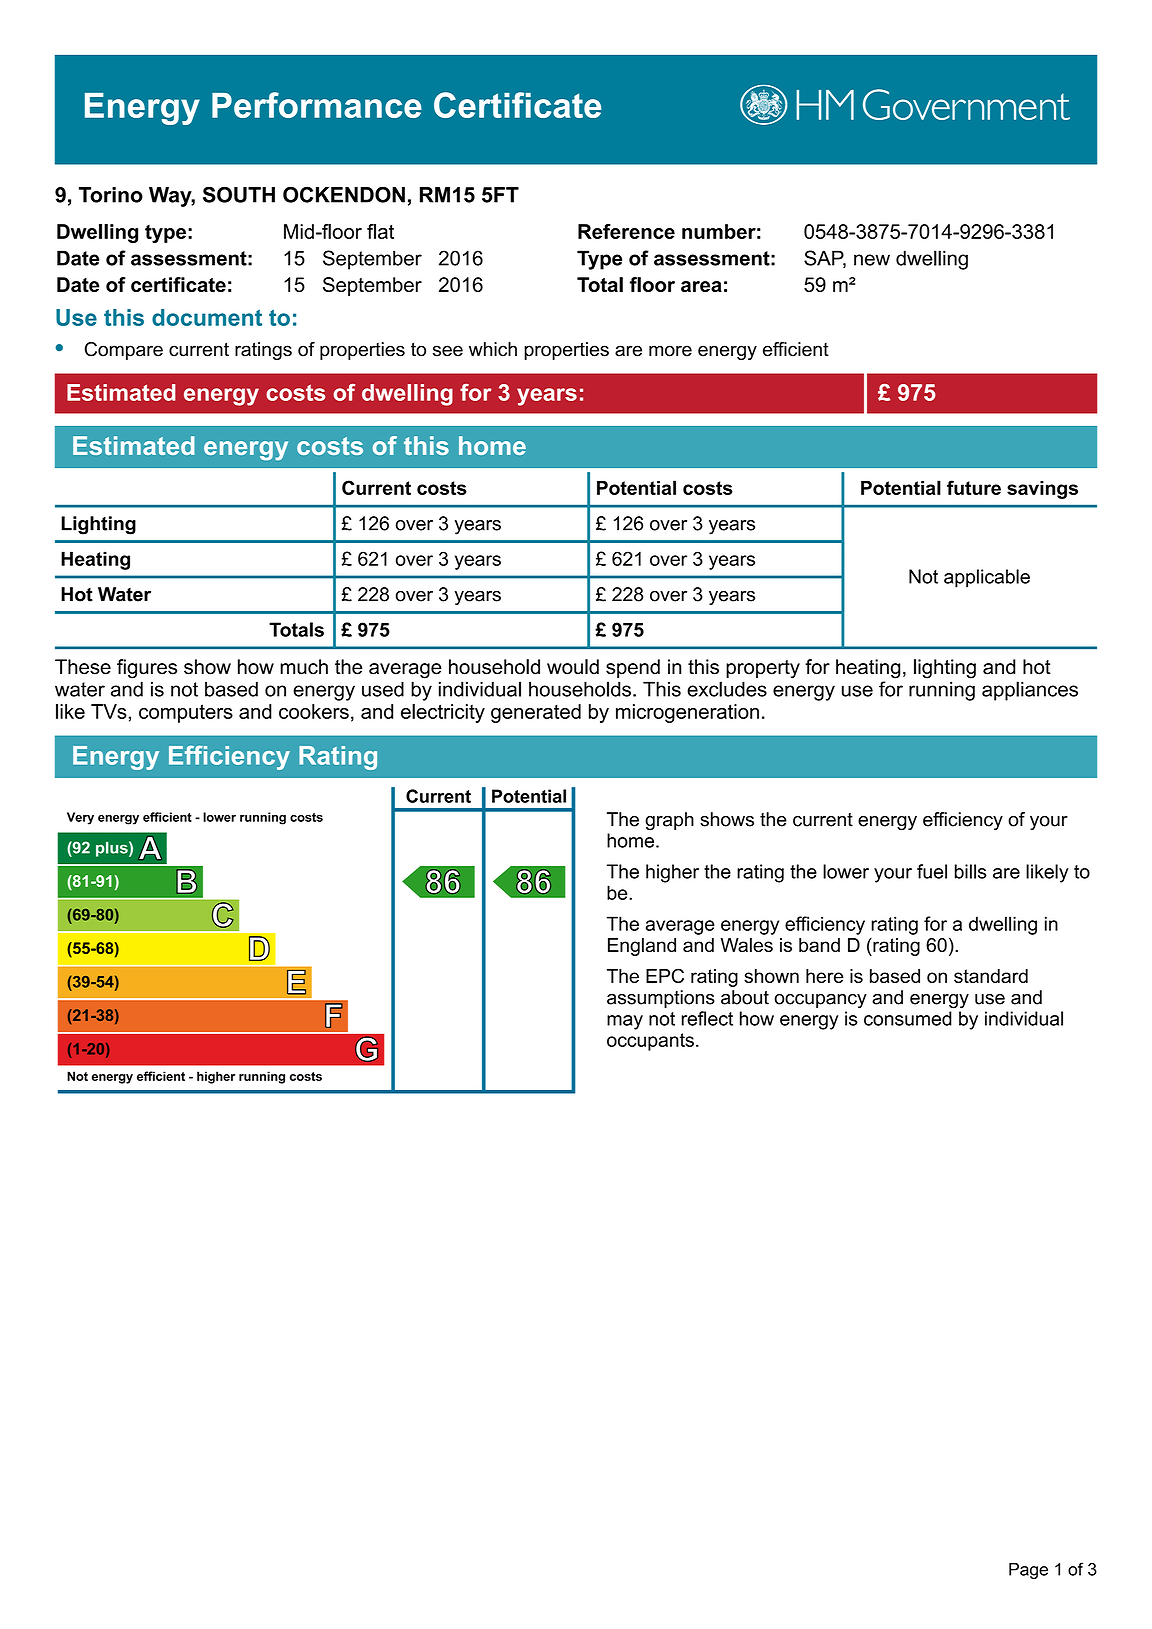  What do you see at coordinates (908, 1018) in the image?
I see `consumed` at bounding box center [908, 1018].
